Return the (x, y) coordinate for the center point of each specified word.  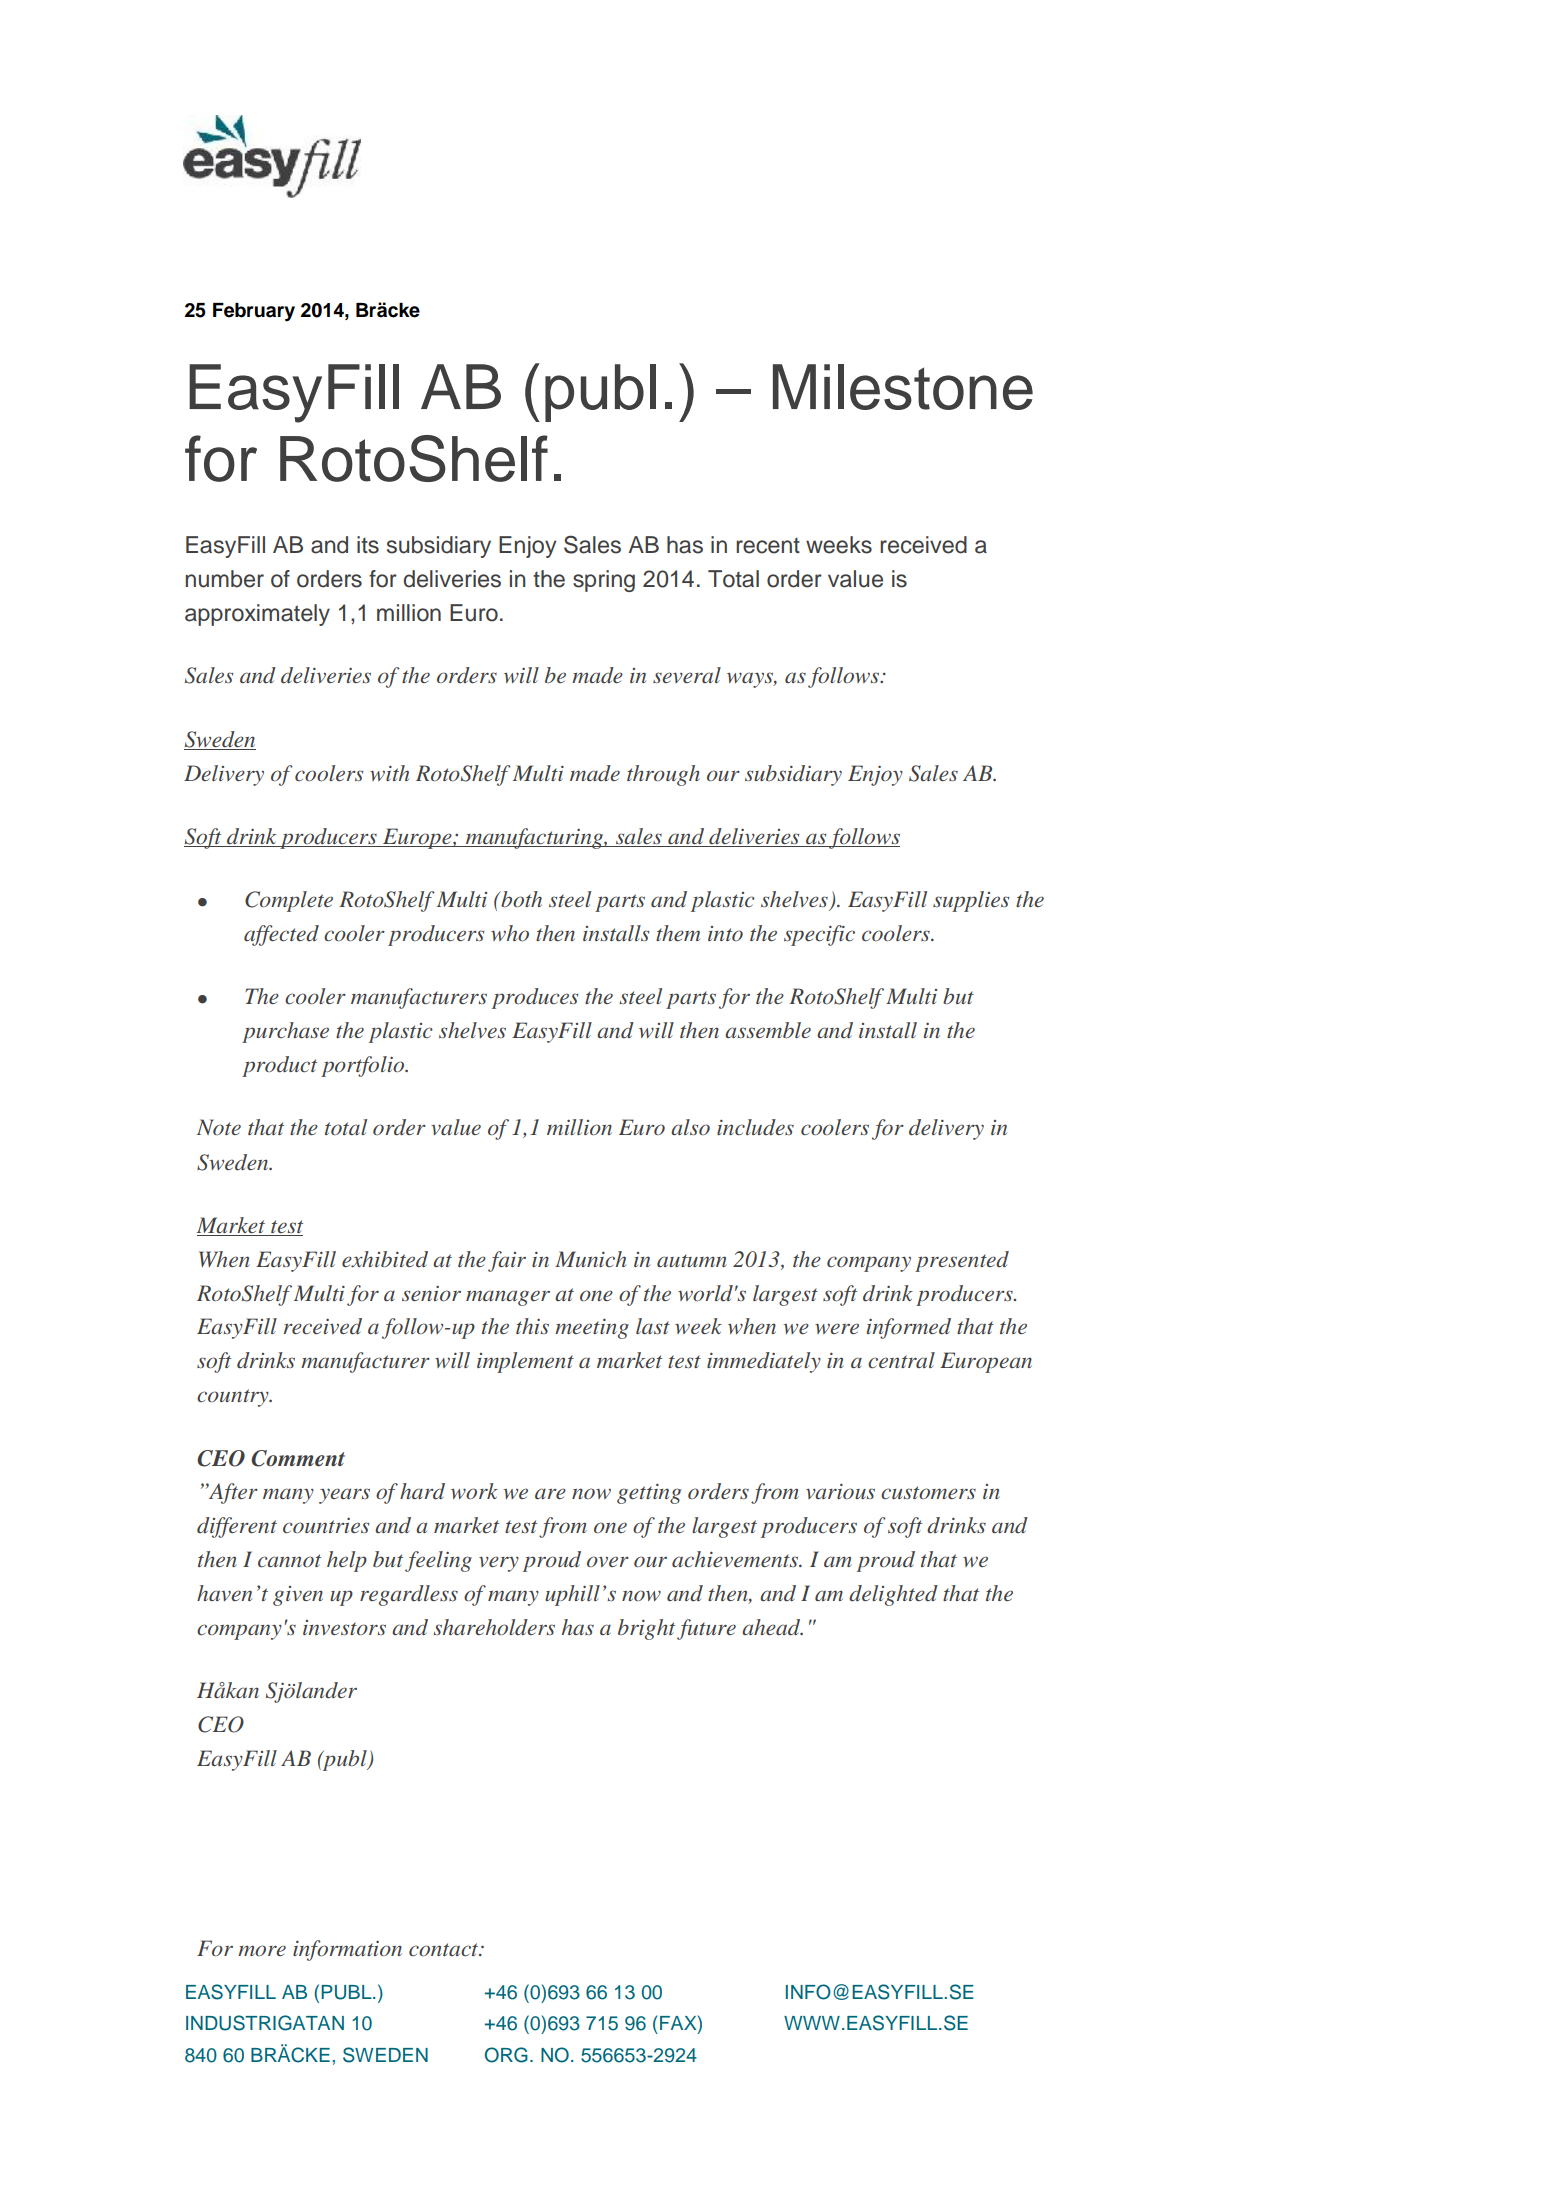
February (254, 312)
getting (649, 1494)
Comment (298, 1458)
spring (604, 581)
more (262, 1950)
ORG (506, 2055)
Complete (289, 901)
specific (819, 935)
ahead (772, 1627)
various (840, 1491)
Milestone (903, 387)
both (520, 899)
